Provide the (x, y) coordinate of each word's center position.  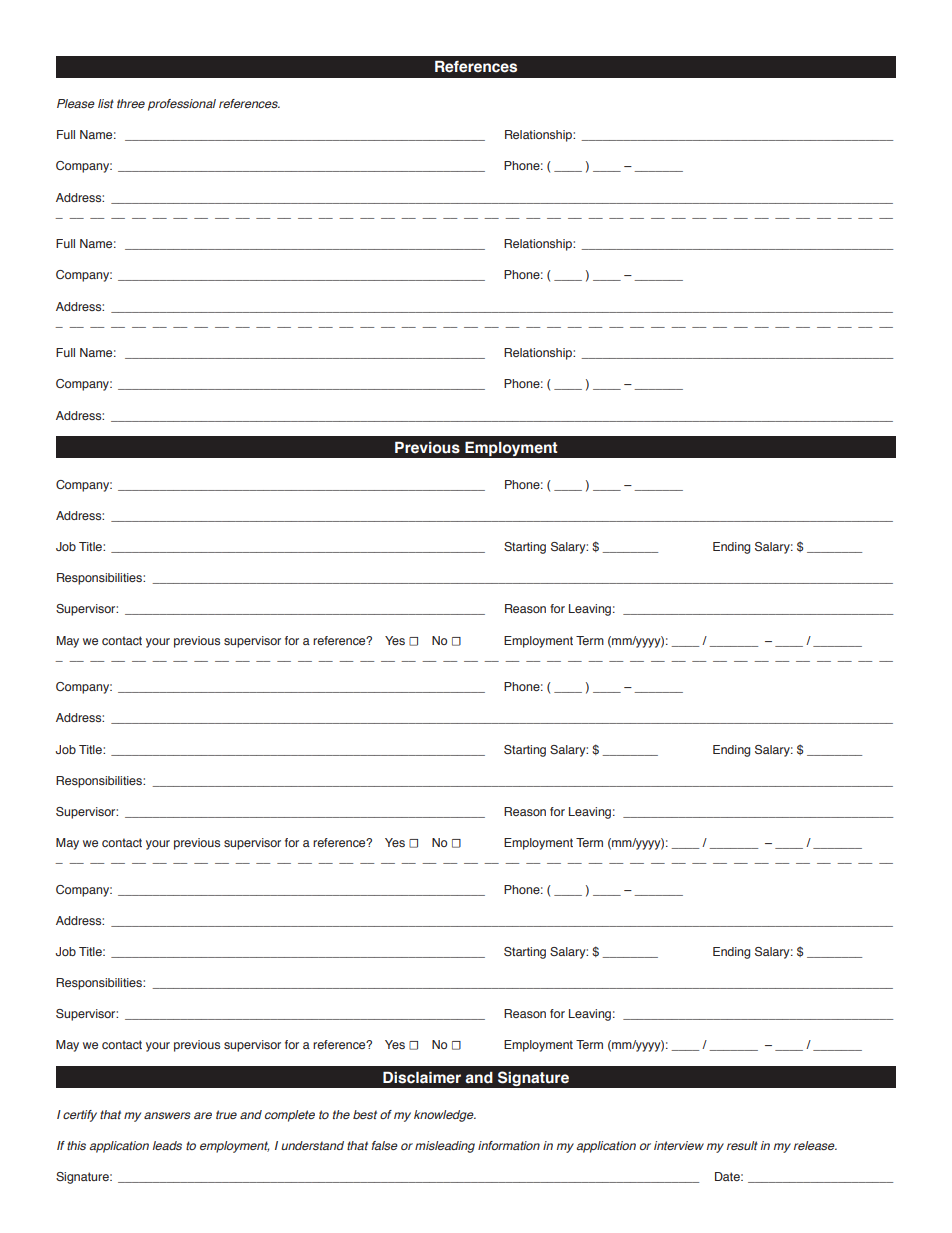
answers (167, 1115)
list (106, 103)
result (742, 1145)
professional (182, 105)
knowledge (445, 1116)
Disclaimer (422, 1077)
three (131, 103)
